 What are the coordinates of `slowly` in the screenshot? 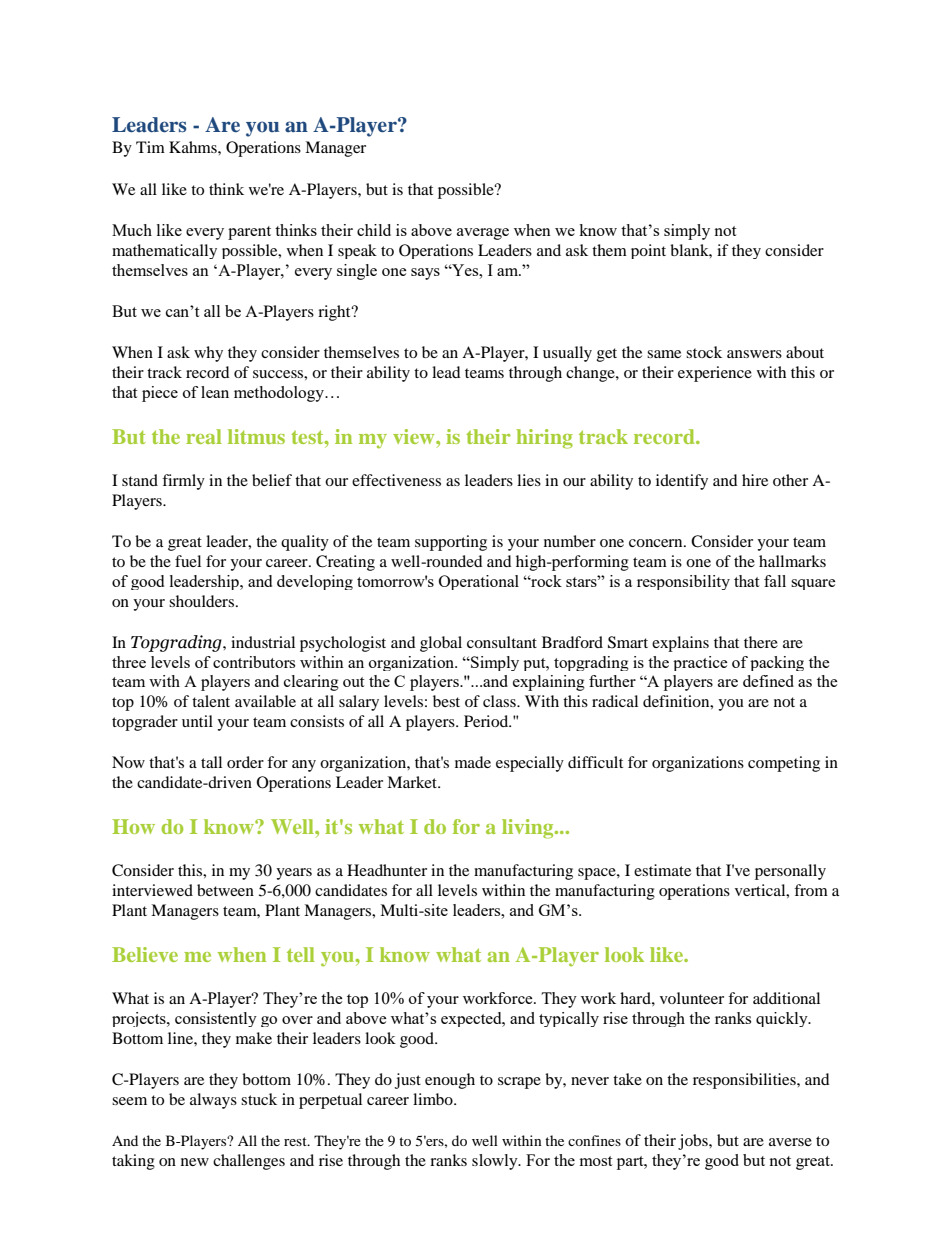 It's located at (496, 1162).
